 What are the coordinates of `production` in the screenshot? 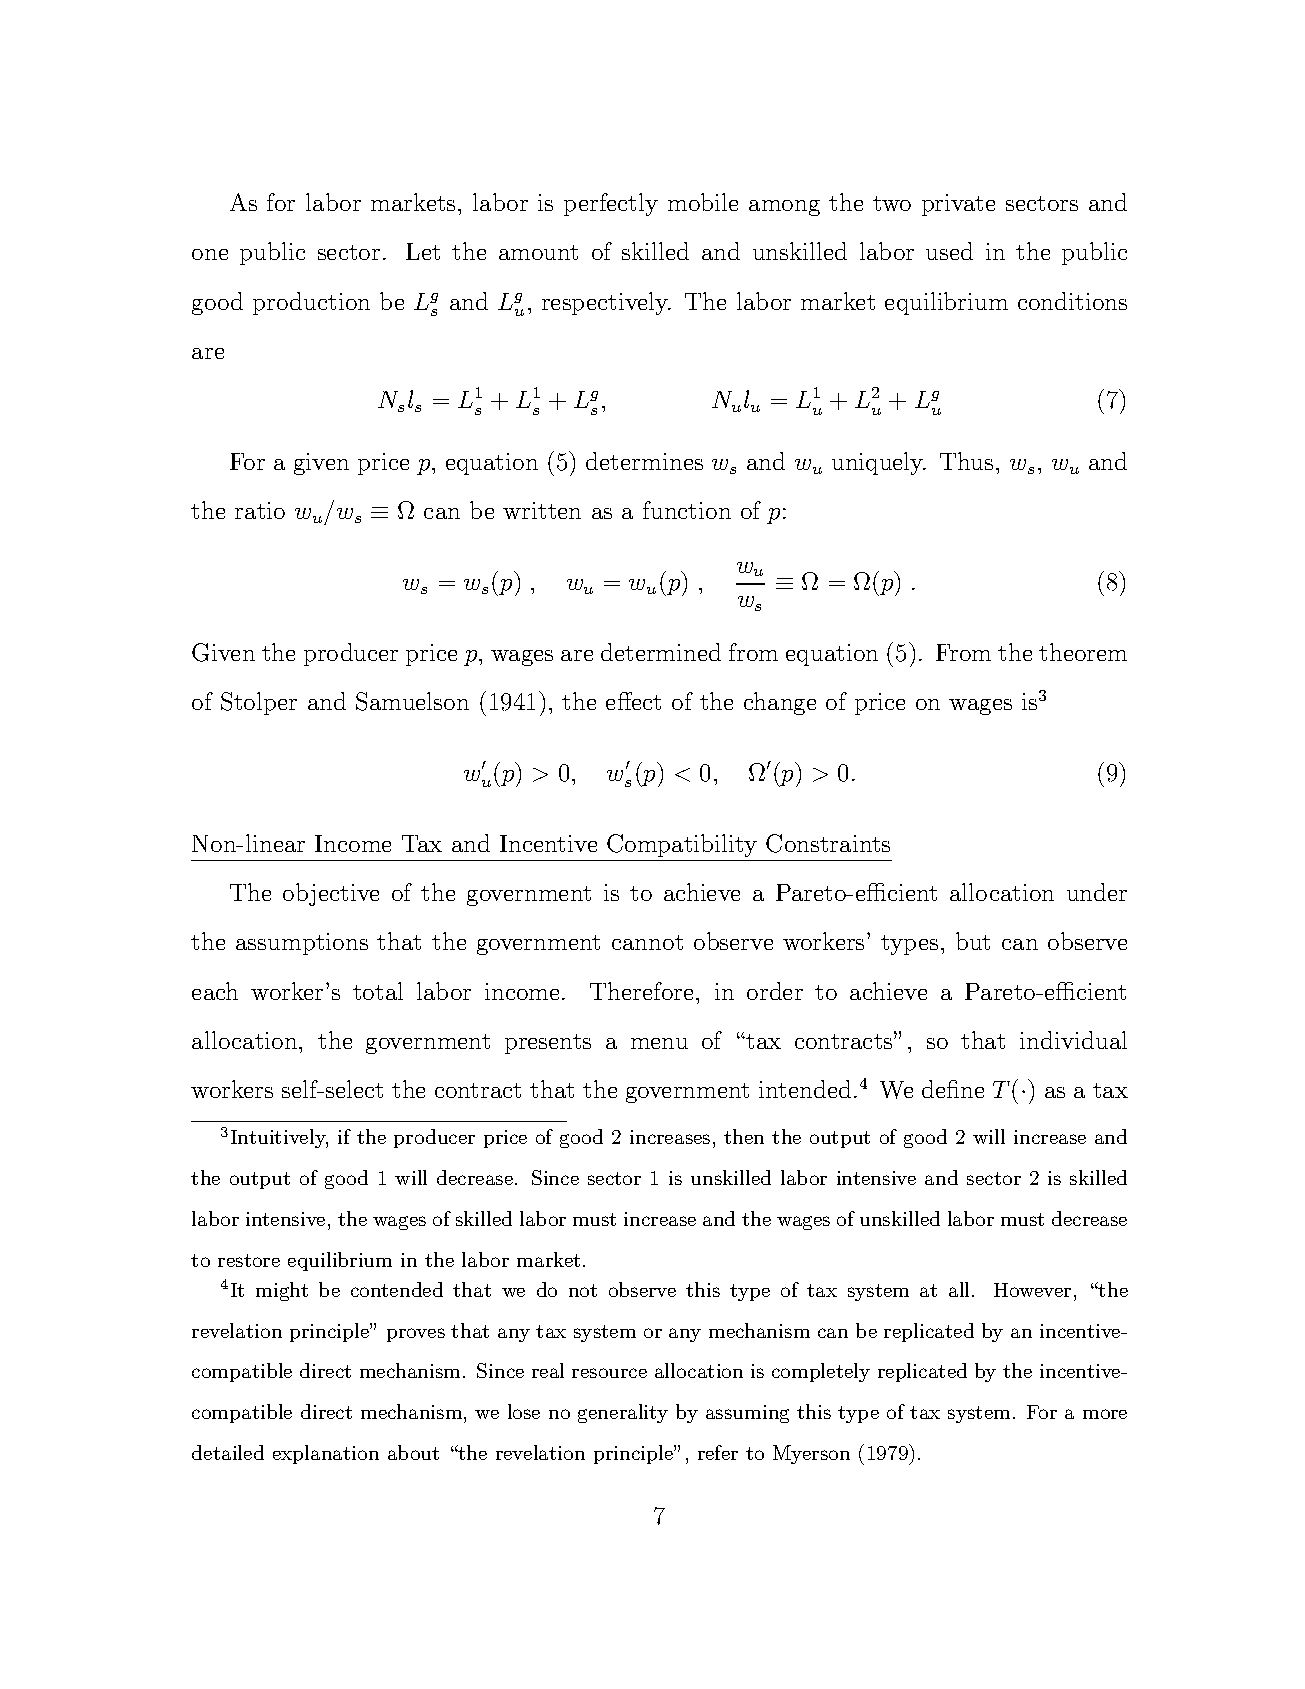 It's located at (311, 303).
